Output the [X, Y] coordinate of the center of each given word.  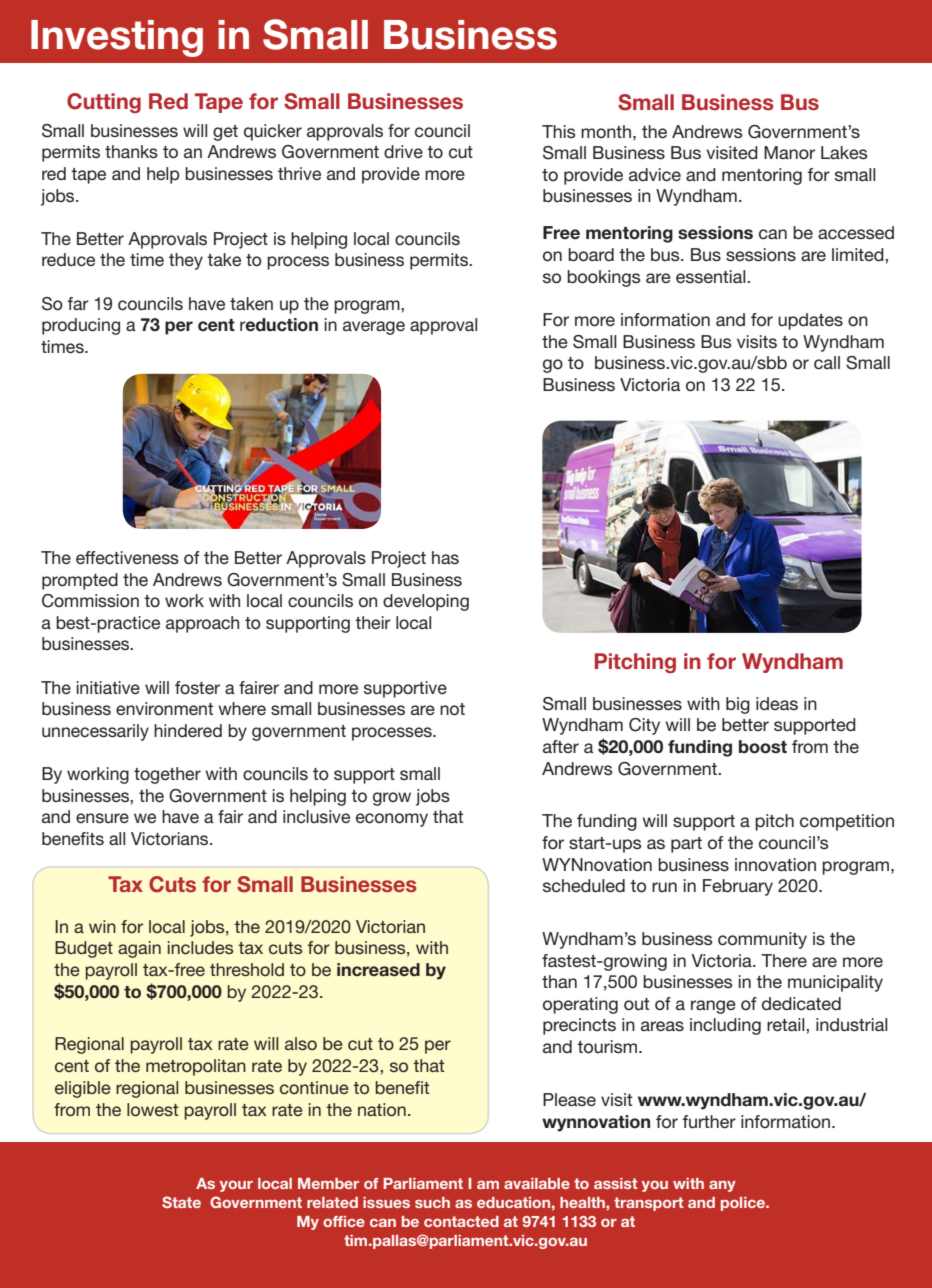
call [827, 363]
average [374, 328]
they [186, 261]
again [139, 949]
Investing [117, 38]
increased [378, 969]
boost [763, 747]
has [445, 557]
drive [403, 151]
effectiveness [127, 558]
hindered [188, 730]
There [784, 960]
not [452, 709]
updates [810, 321]
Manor [789, 152]
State [181, 1202]
